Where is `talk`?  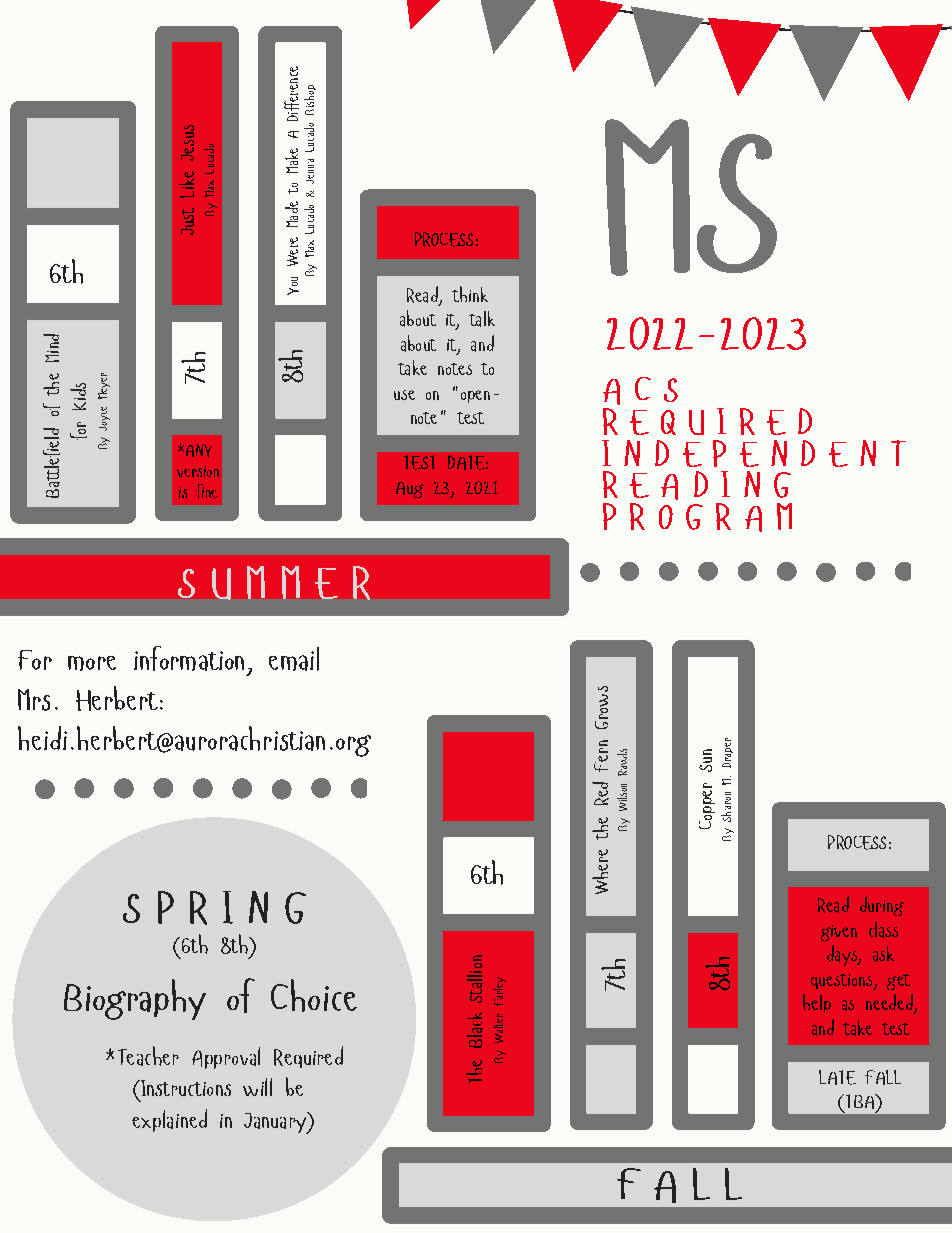 talk is located at coordinates (482, 319).
